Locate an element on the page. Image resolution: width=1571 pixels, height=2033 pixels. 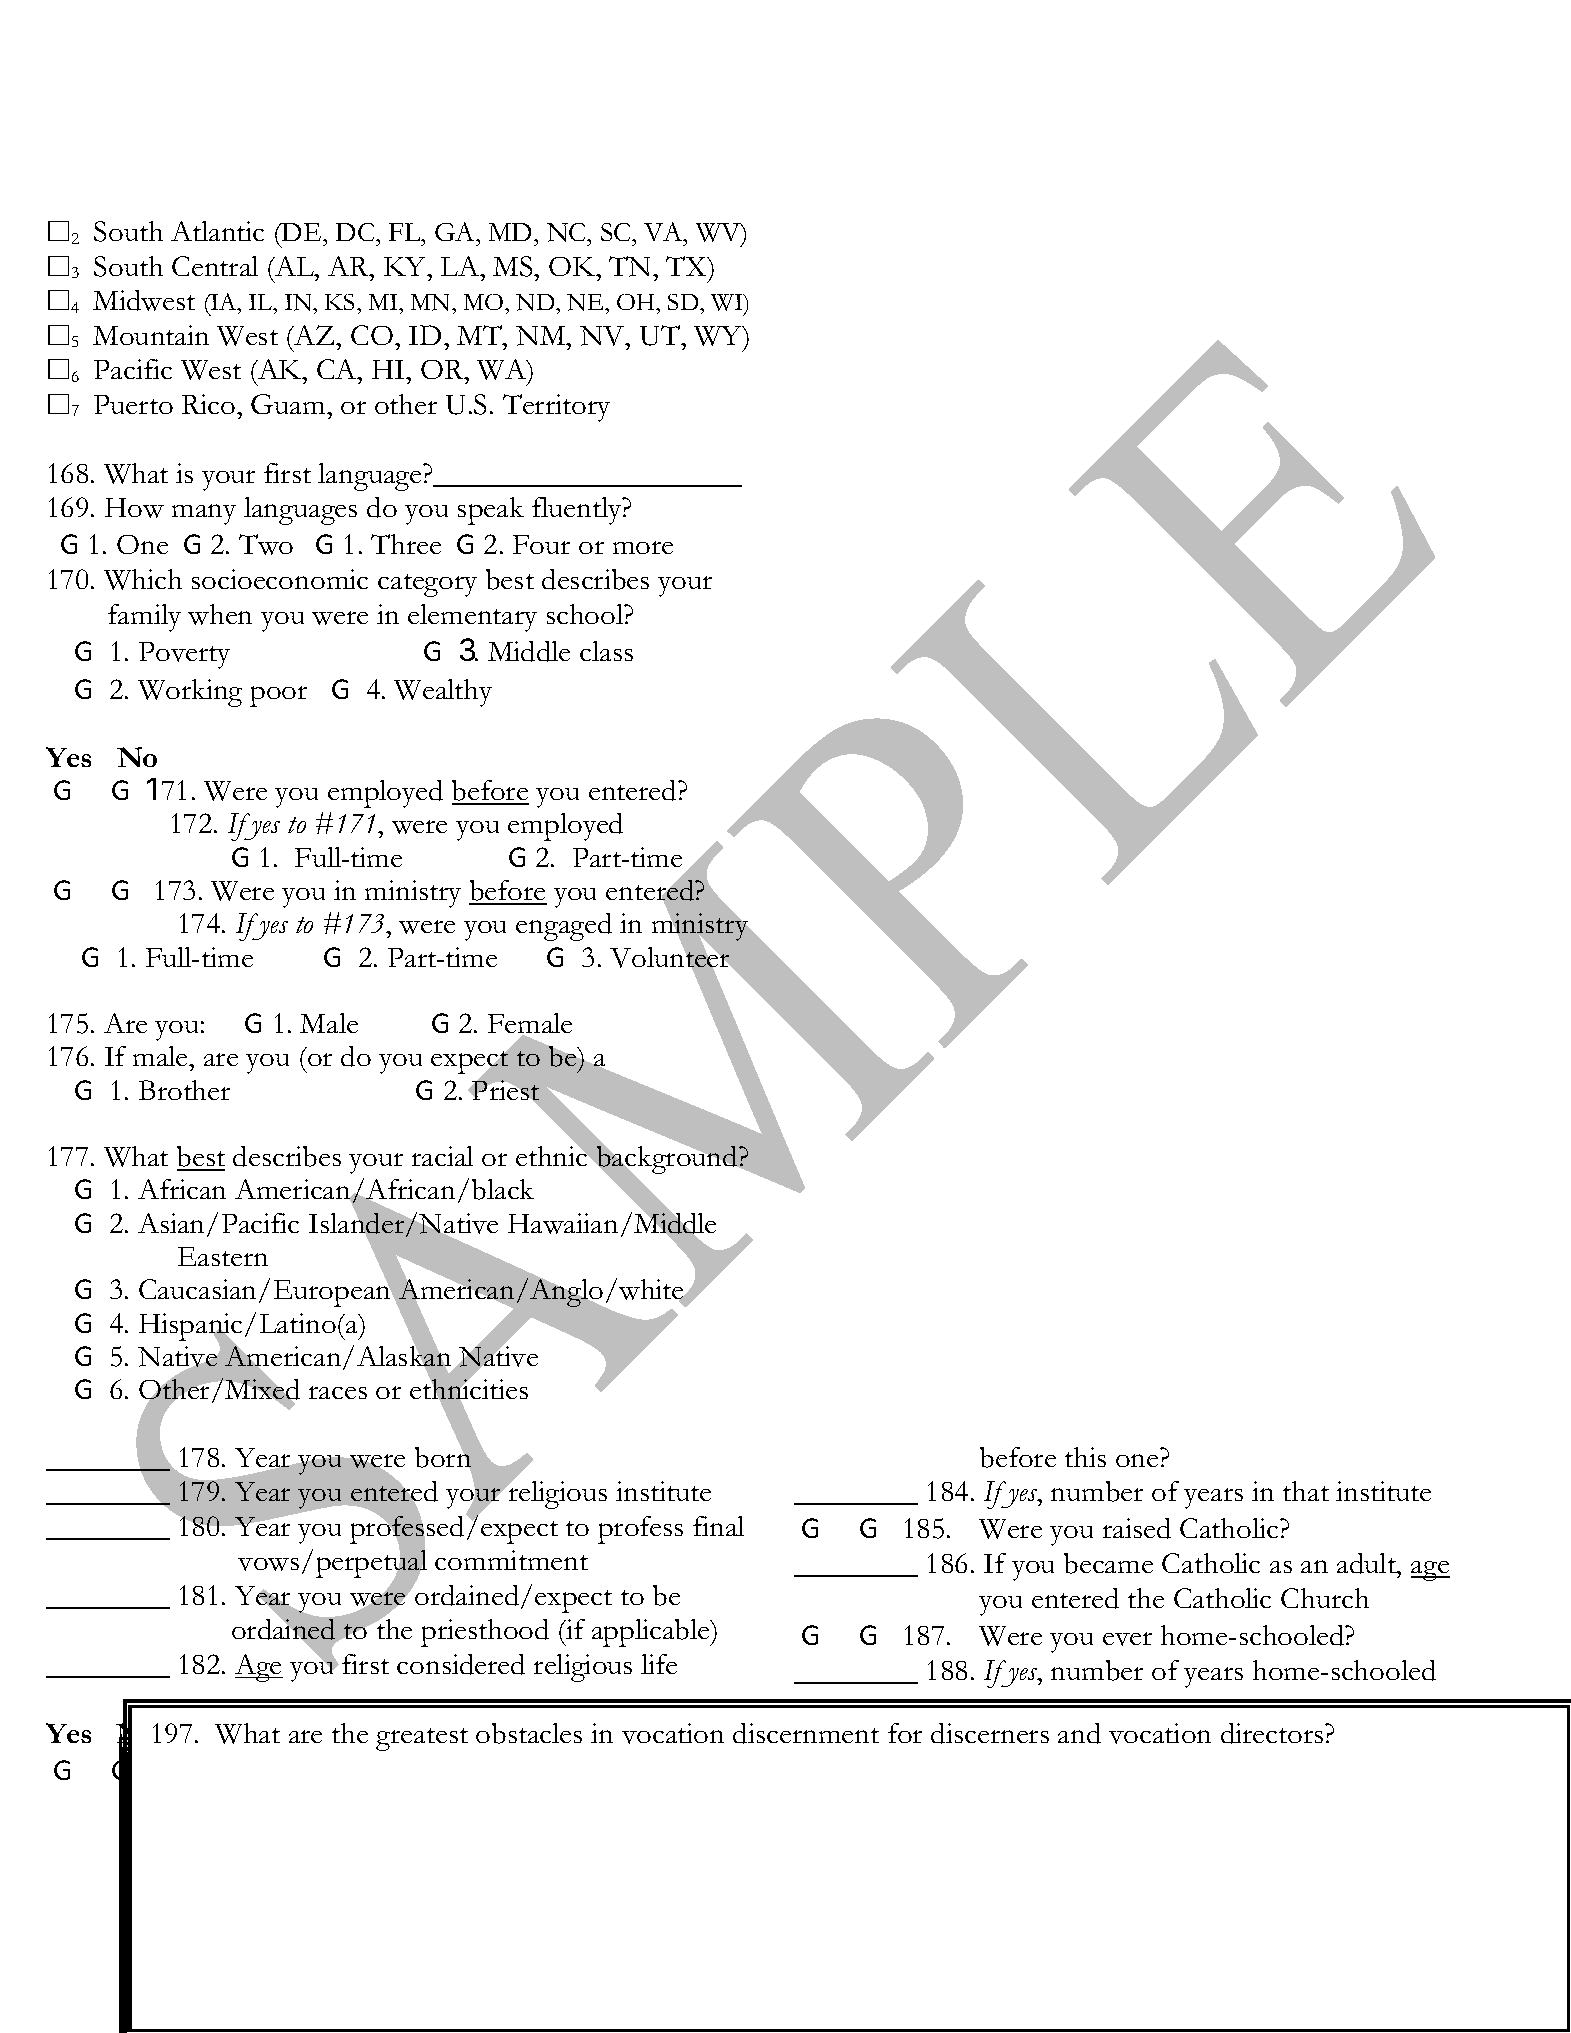
Territory is located at coordinates (556, 408).
